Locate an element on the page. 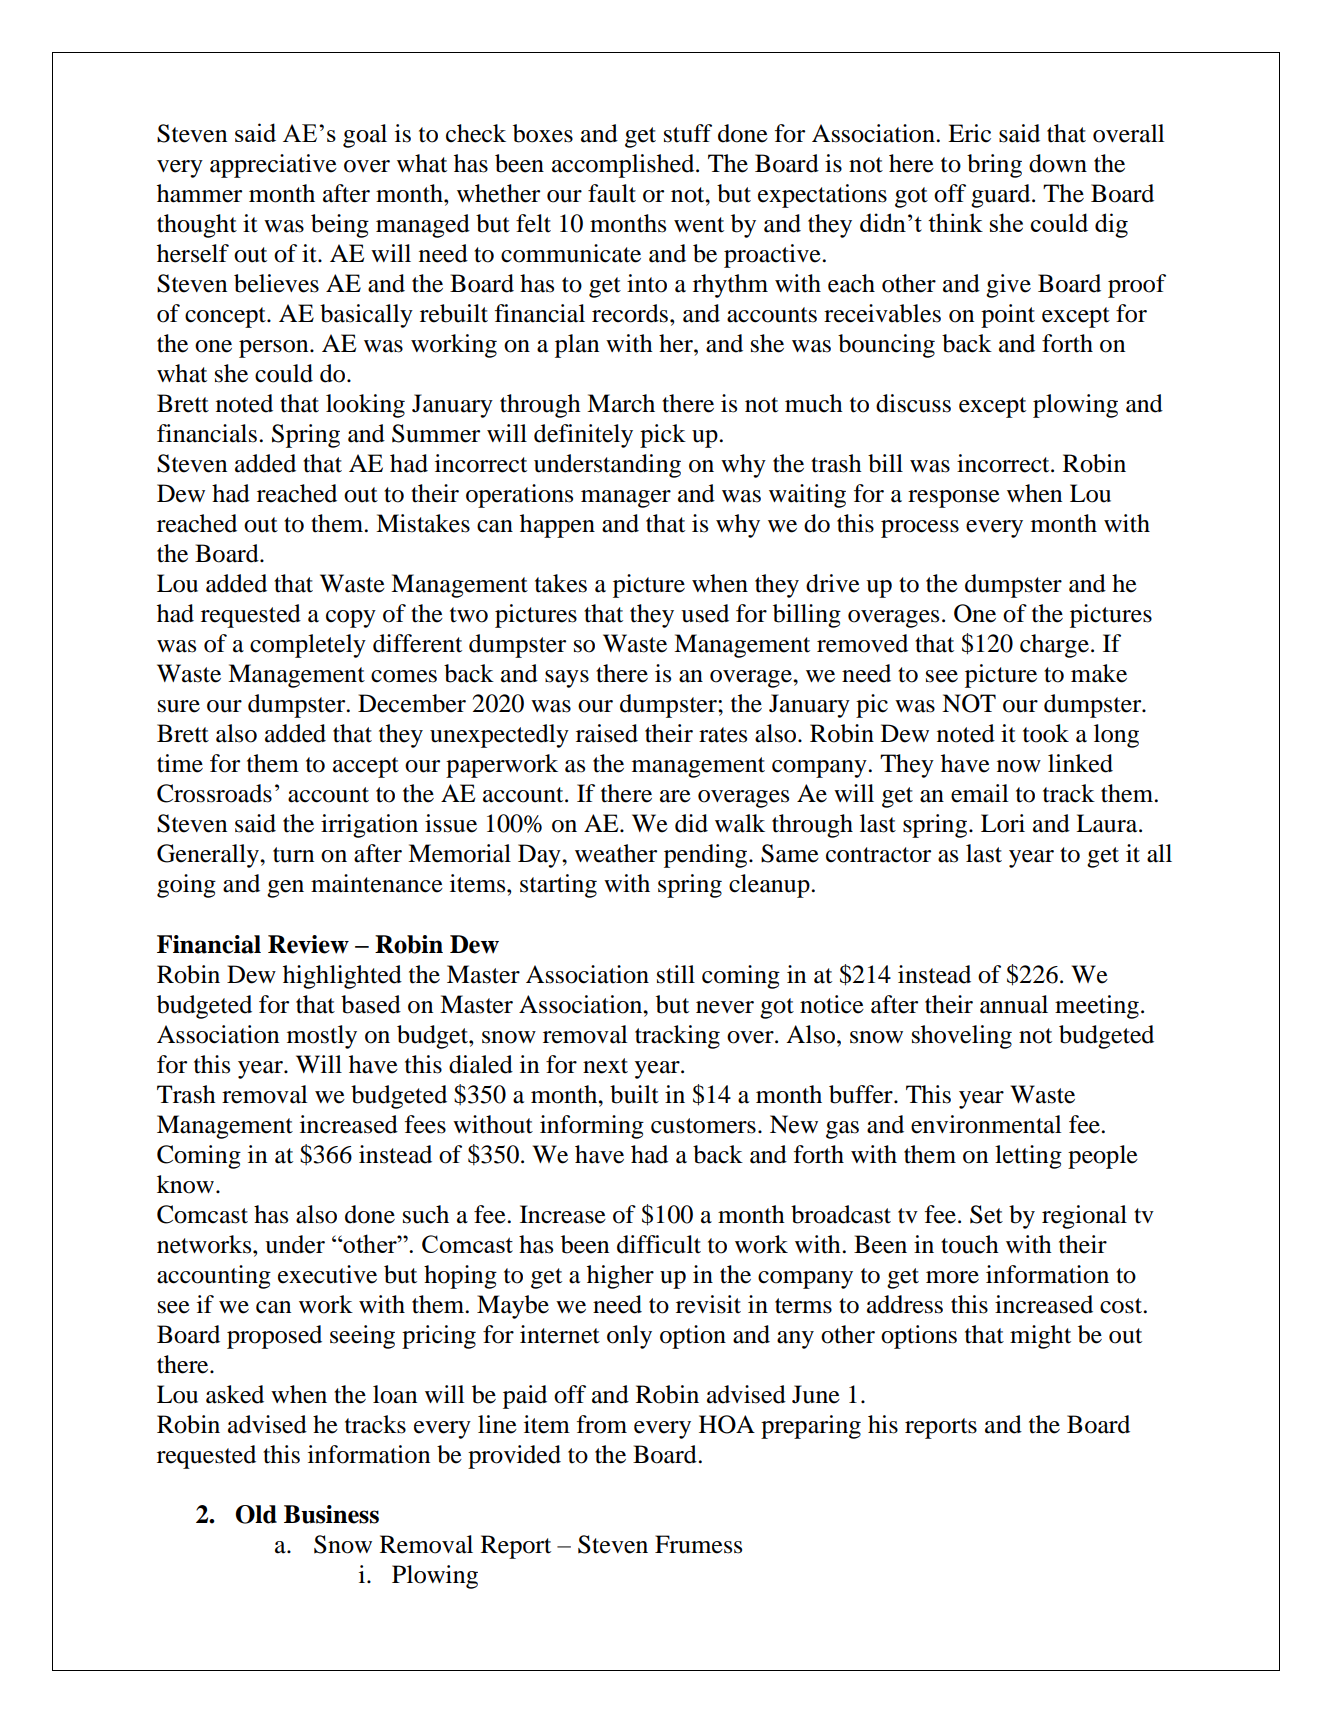 The width and height of the page is (1332, 1723). executive is located at coordinates (327, 1274).
